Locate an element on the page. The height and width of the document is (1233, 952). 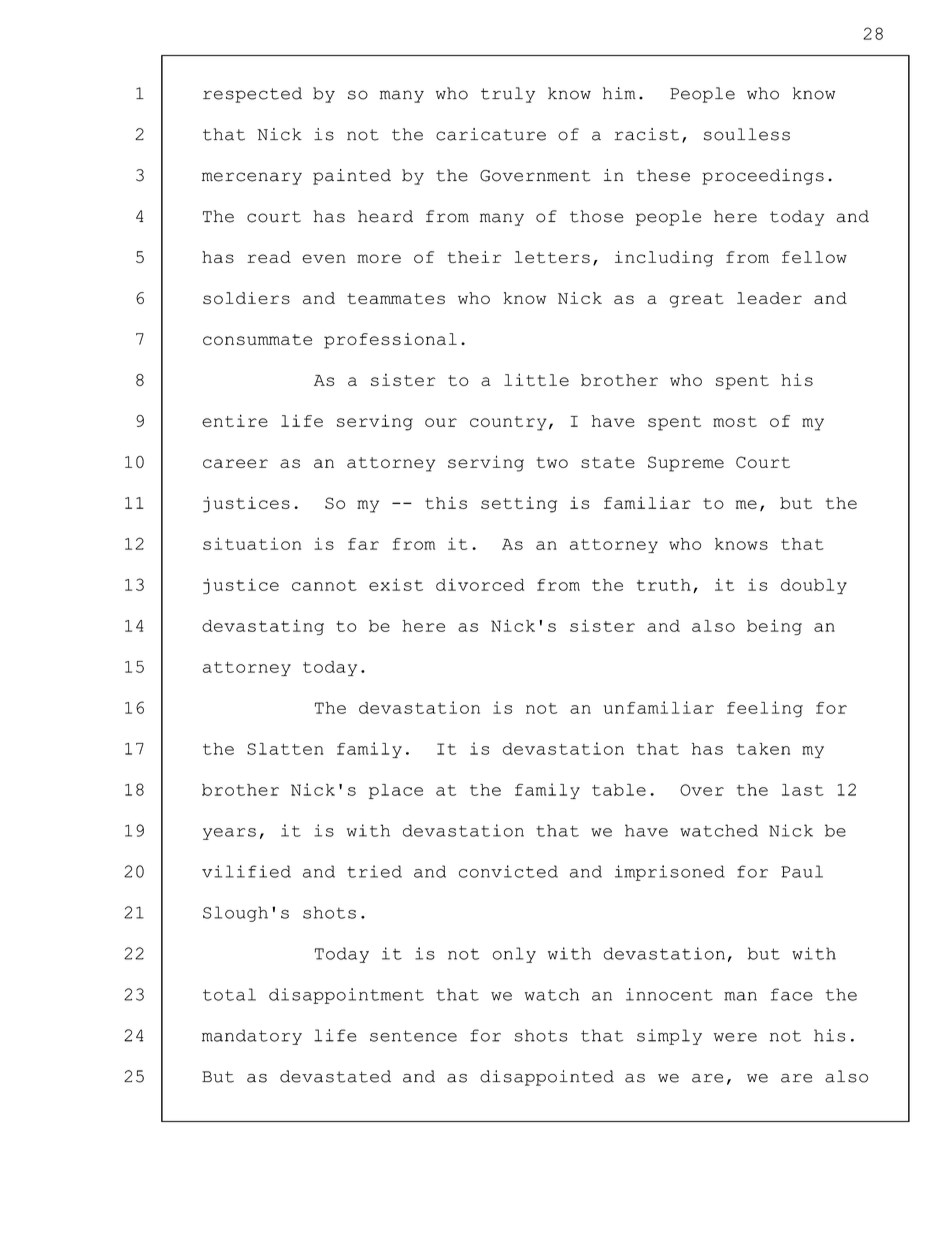
country is located at coordinates (508, 423).
